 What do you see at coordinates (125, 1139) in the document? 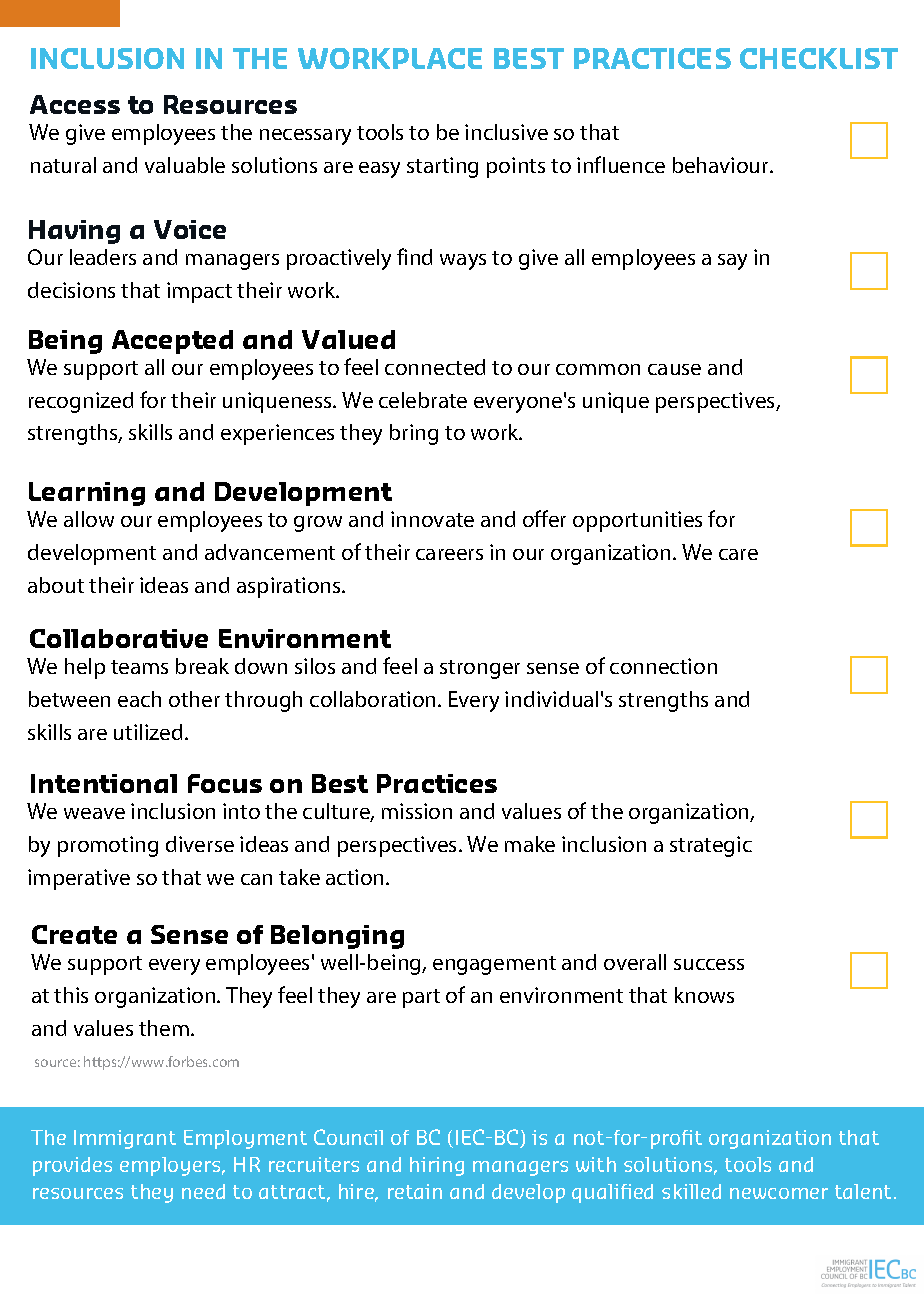
I see `Immigrant` at bounding box center [125, 1139].
